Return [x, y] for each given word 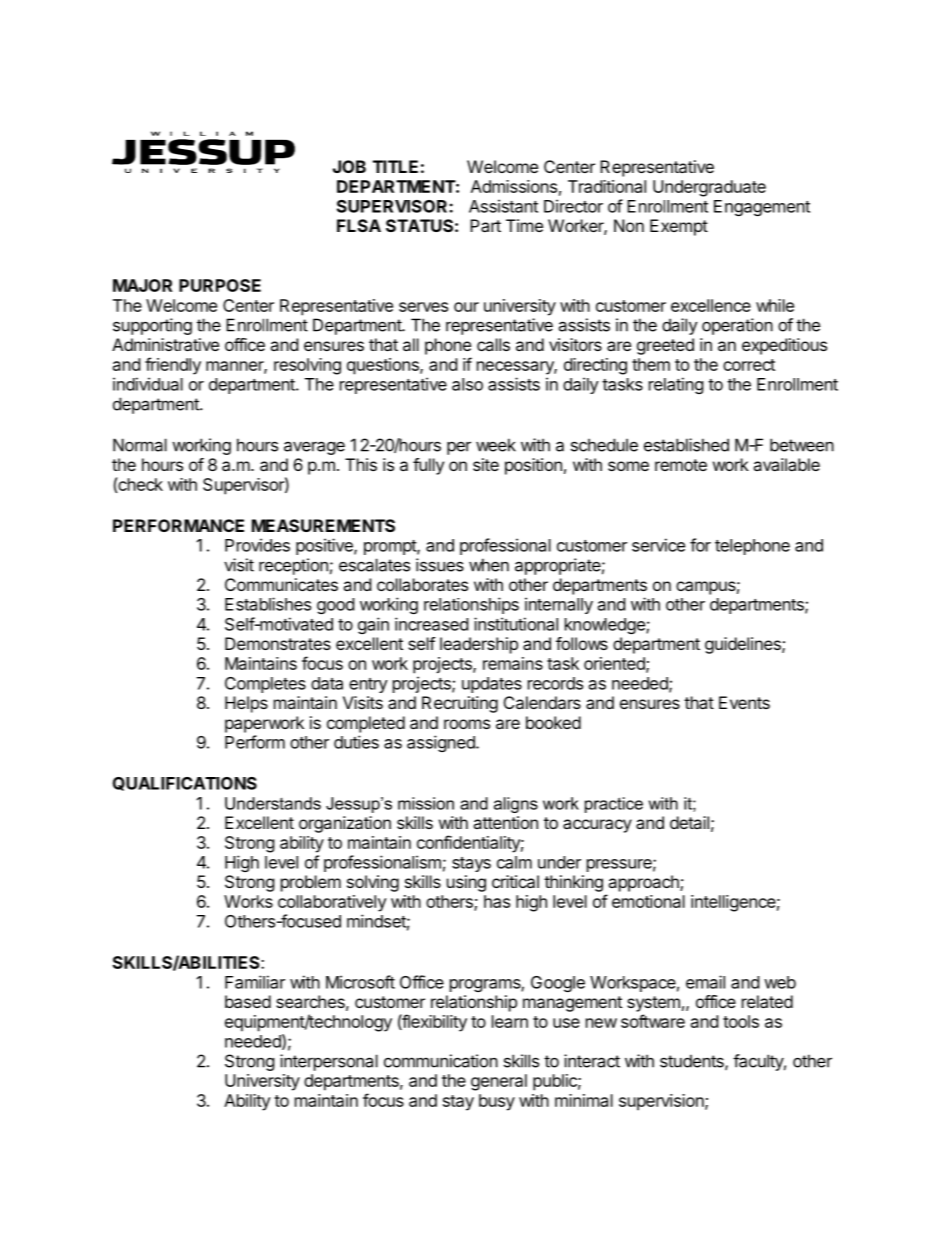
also [467, 384]
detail [689, 822]
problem [311, 883]
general [499, 1082]
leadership [479, 645]
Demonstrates [278, 643]
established [686, 445]
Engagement [762, 208]
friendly [173, 366]
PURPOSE [220, 285]
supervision [662, 1102]
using [466, 883]
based [248, 1001]
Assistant [503, 206]
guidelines [744, 645]
